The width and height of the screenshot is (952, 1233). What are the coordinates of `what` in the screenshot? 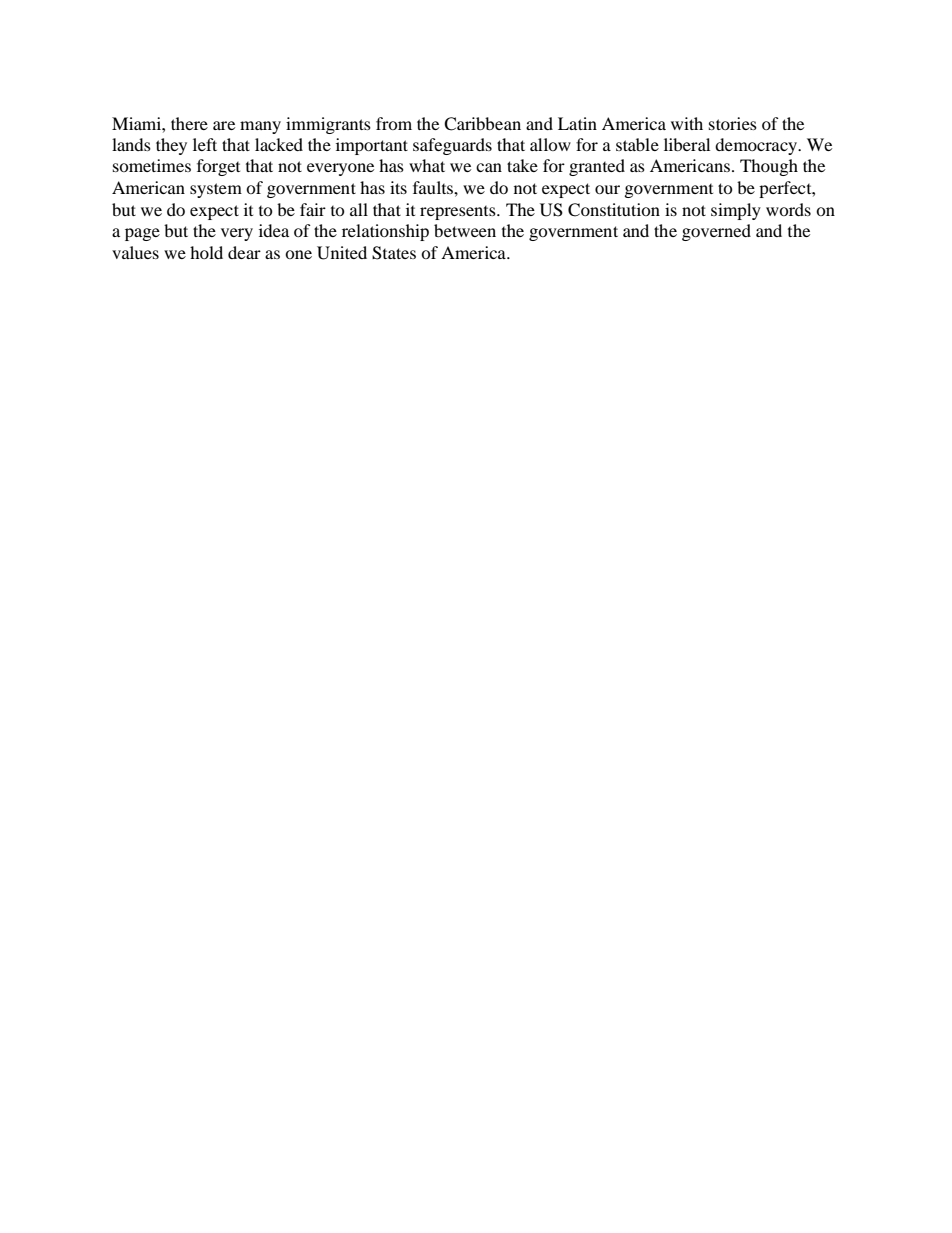 It's located at (427, 165).
